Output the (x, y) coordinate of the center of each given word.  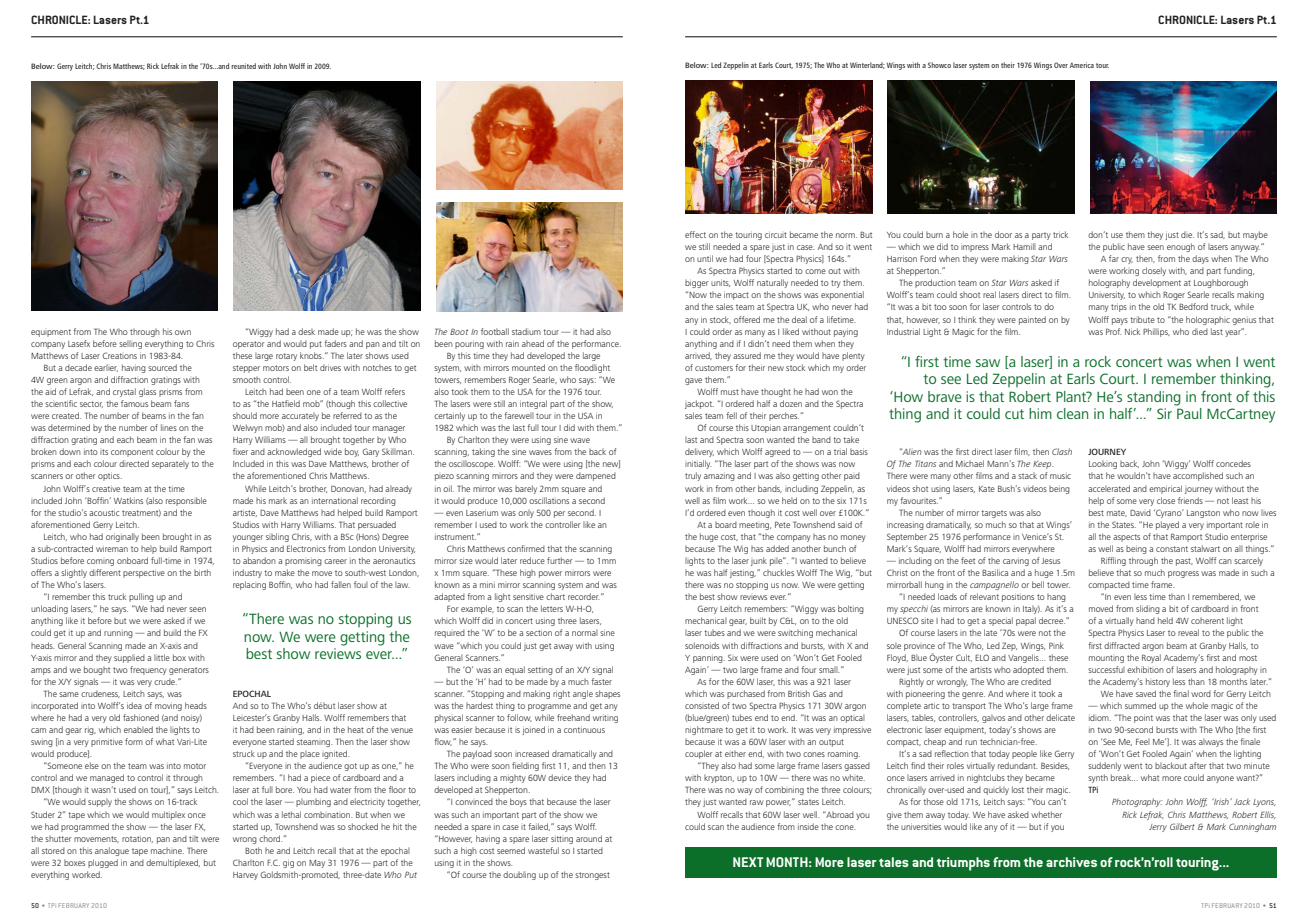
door (1003, 234)
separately (170, 464)
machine (167, 850)
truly (693, 476)
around (589, 838)
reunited (243, 66)
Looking (1103, 464)
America (1082, 65)
